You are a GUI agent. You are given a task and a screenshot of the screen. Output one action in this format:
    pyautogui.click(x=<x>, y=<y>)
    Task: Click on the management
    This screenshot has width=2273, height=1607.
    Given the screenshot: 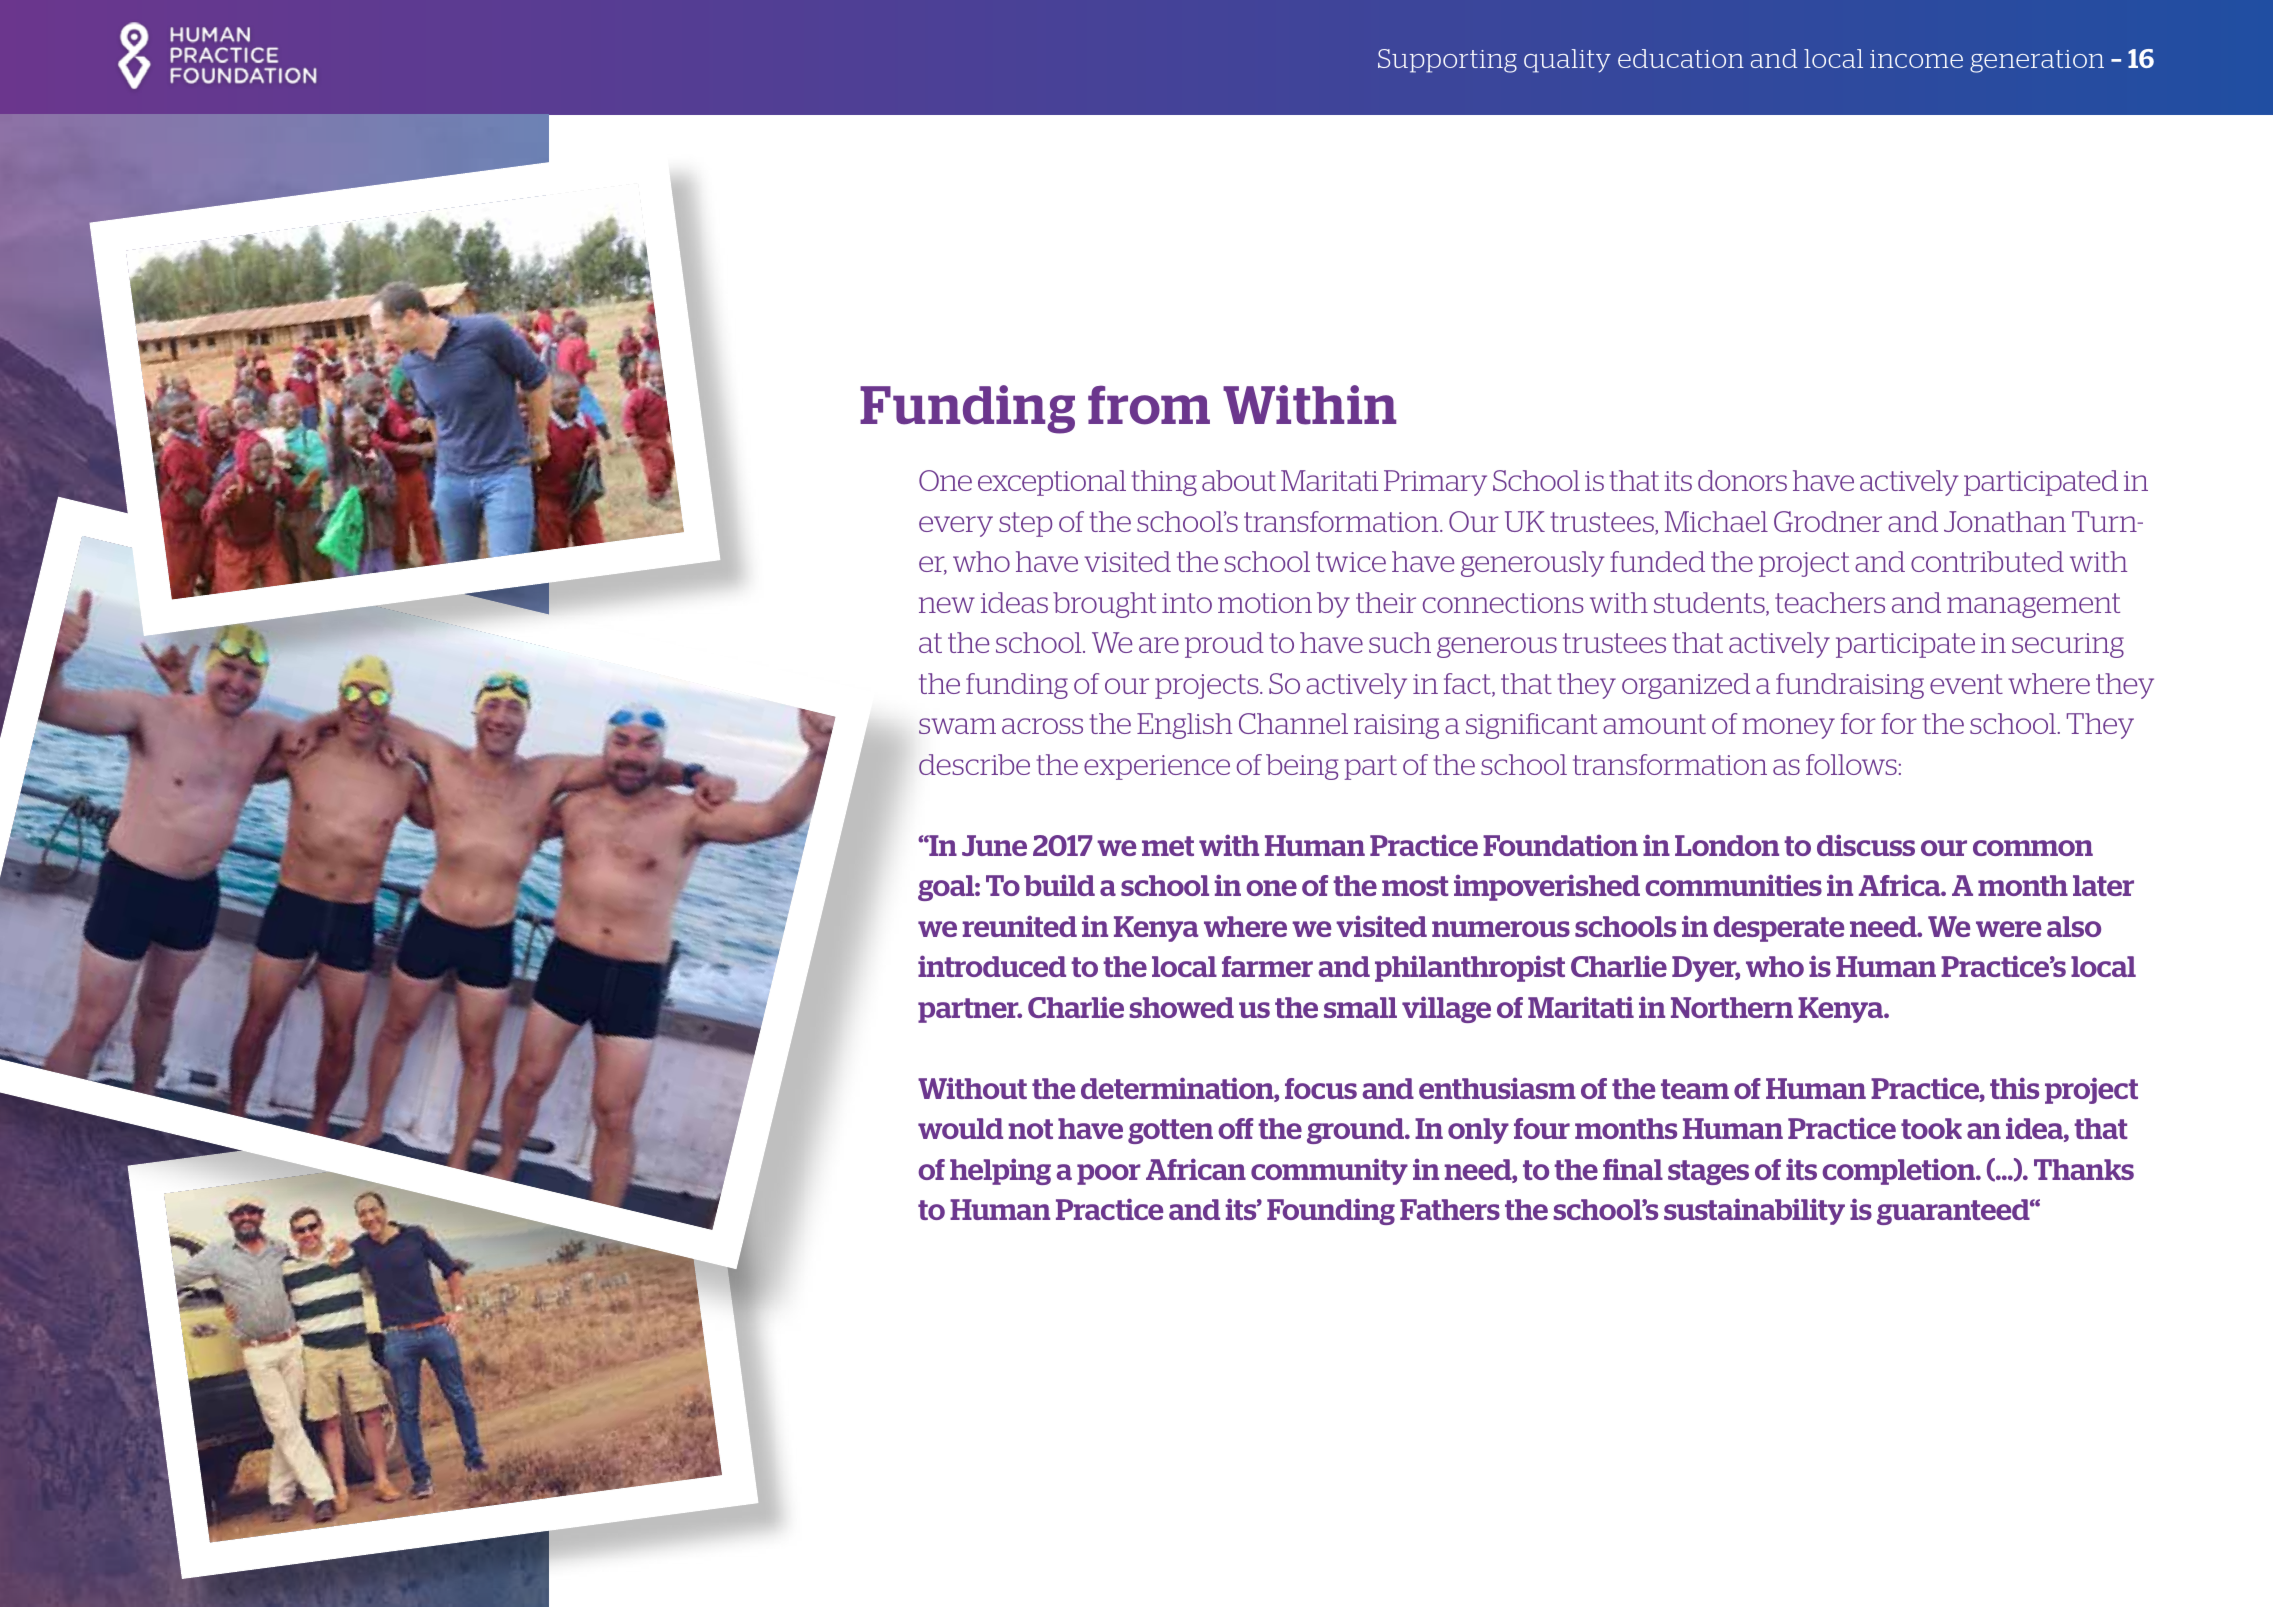 What is the action you would take?
    pyautogui.click(x=2033, y=605)
